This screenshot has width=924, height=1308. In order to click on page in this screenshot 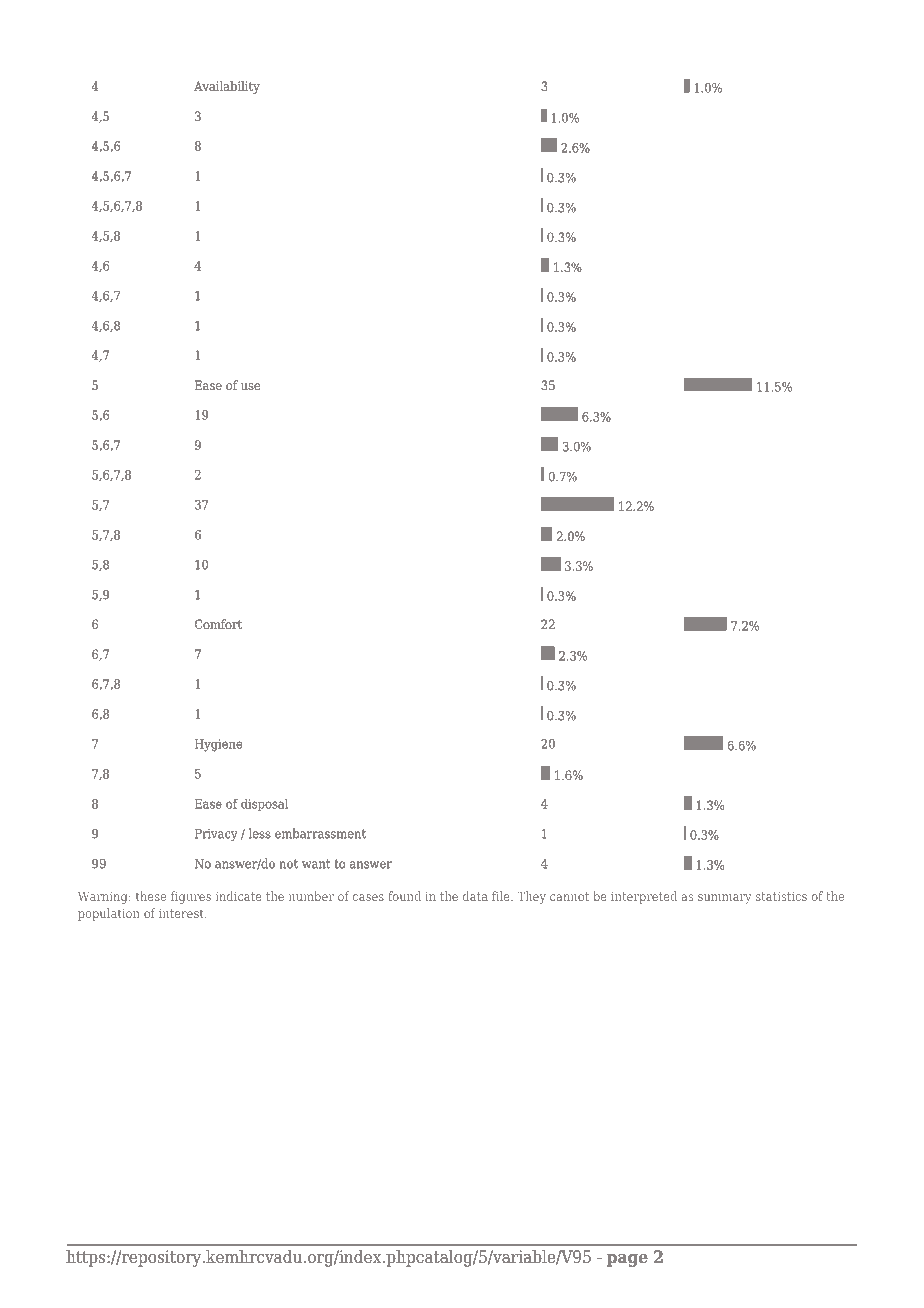, I will do `click(627, 1260)`.
